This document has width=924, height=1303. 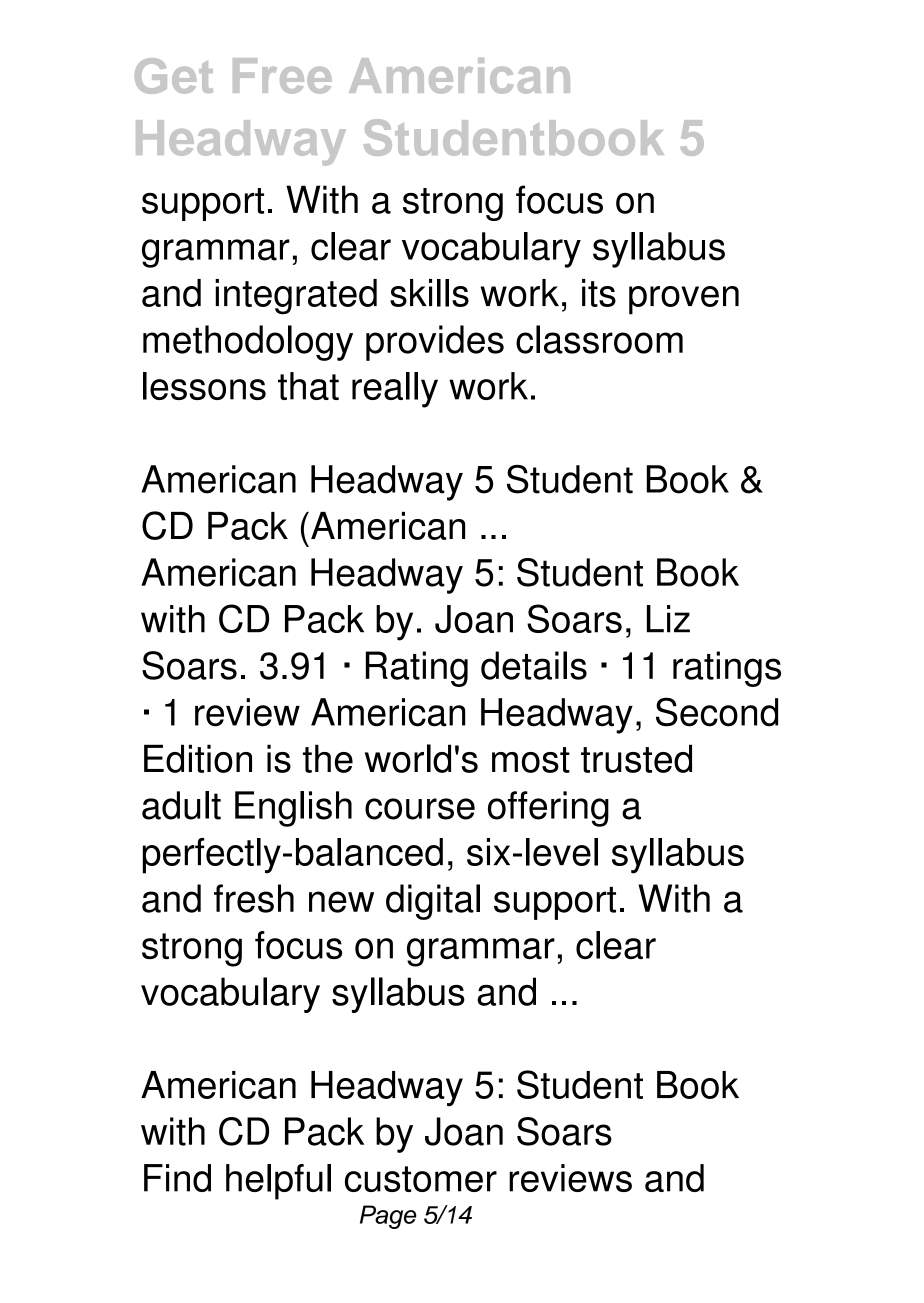 What do you see at coordinates (254, 898) in the document?
I see `fresh` at bounding box center [254, 898].
